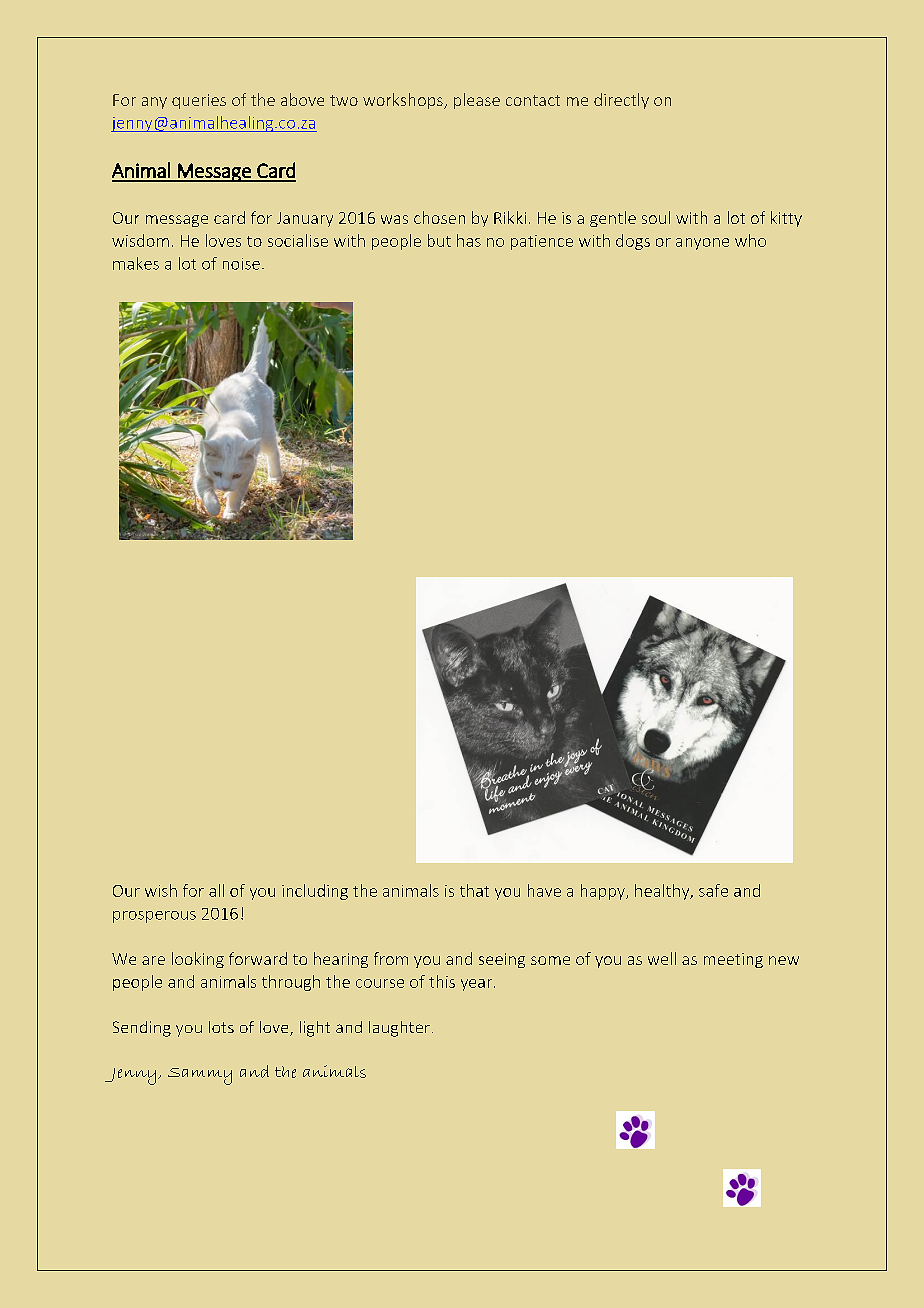 This image has width=924, height=1308. I want to click on lots, so click(221, 1027).
